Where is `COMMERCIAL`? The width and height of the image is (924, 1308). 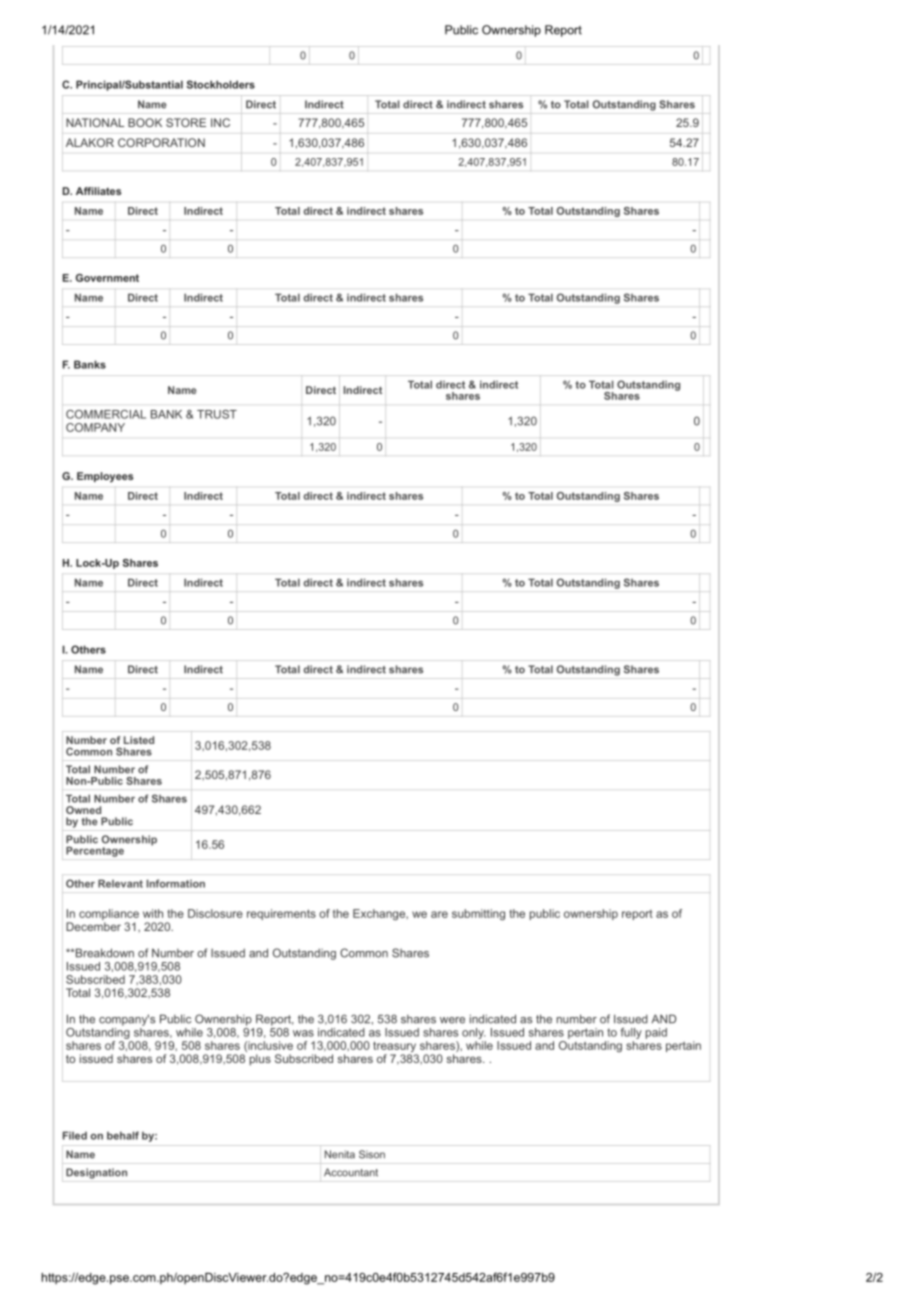 COMMERCIAL is located at coordinates (106, 414).
